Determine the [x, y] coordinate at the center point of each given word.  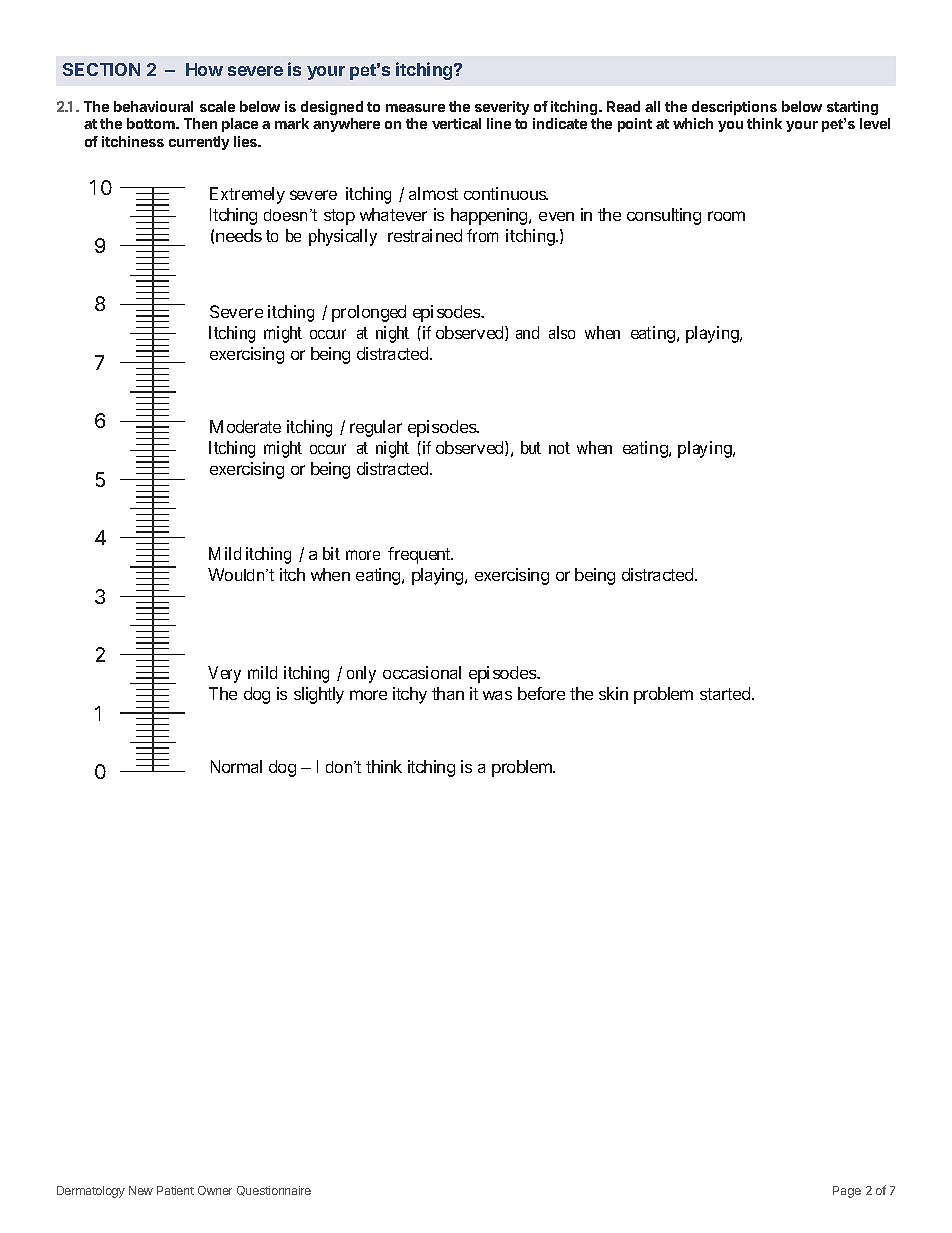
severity [502, 108]
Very [224, 674]
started [726, 693]
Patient [175, 1190]
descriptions [734, 108]
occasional [422, 672]
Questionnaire [274, 1191]
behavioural [153, 106]
